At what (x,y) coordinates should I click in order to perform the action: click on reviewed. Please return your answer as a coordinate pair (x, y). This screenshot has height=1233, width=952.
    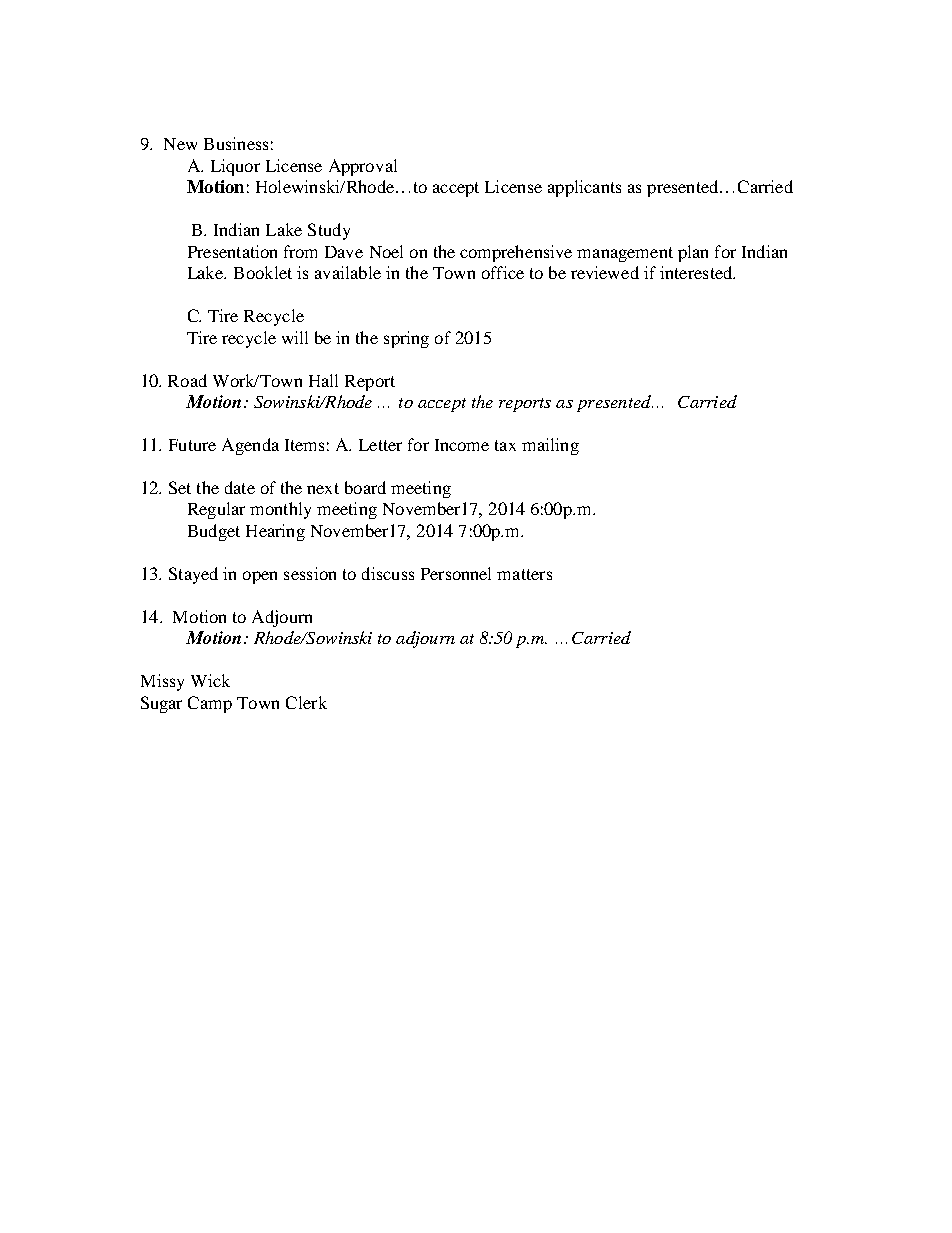
    Looking at the image, I should click on (605, 272).
